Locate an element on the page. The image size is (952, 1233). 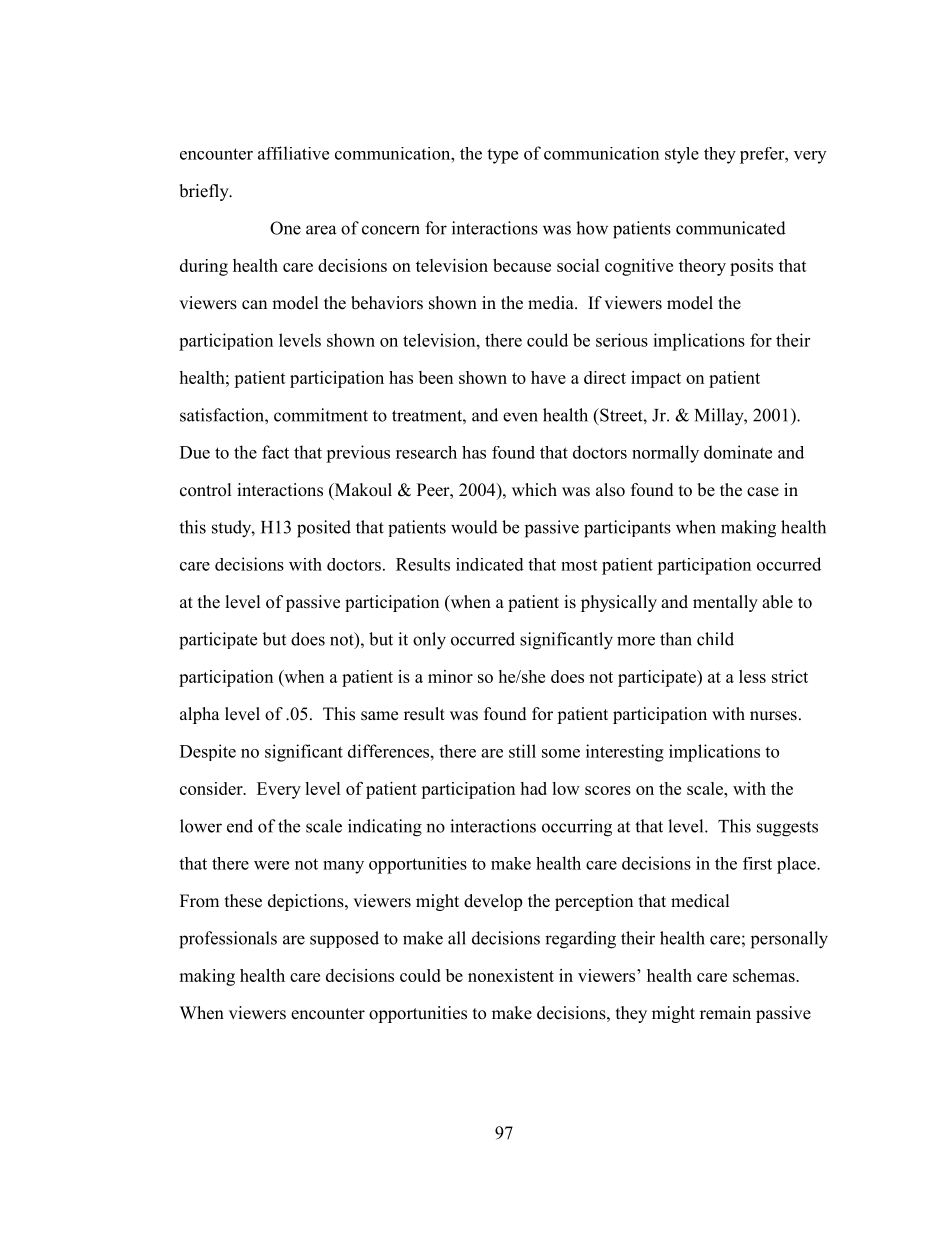
have is located at coordinates (548, 377).
